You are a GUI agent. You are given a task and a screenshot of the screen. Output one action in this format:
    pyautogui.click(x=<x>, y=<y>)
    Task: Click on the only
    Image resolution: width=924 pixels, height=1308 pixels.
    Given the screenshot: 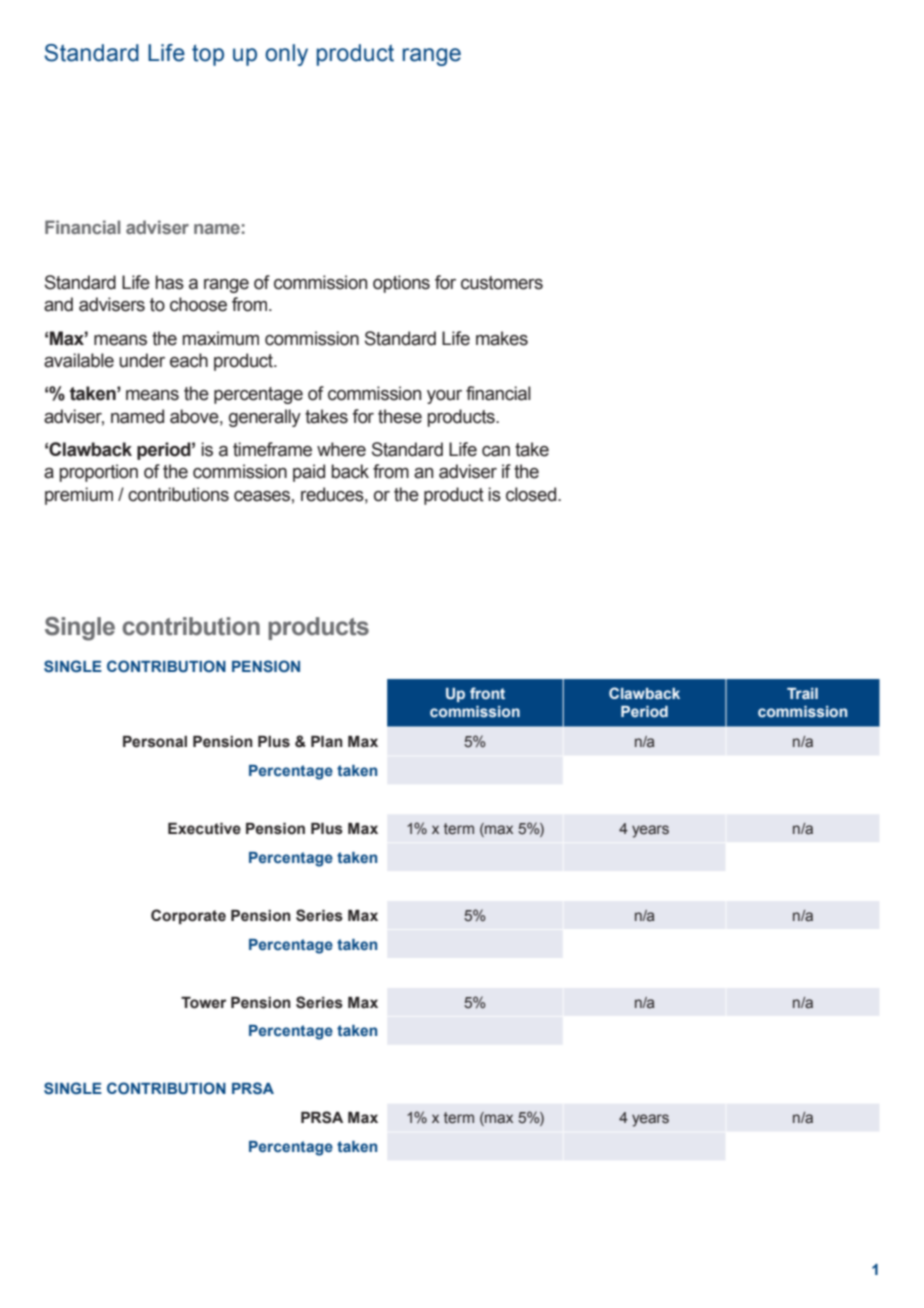 What is the action you would take?
    pyautogui.click(x=286, y=55)
